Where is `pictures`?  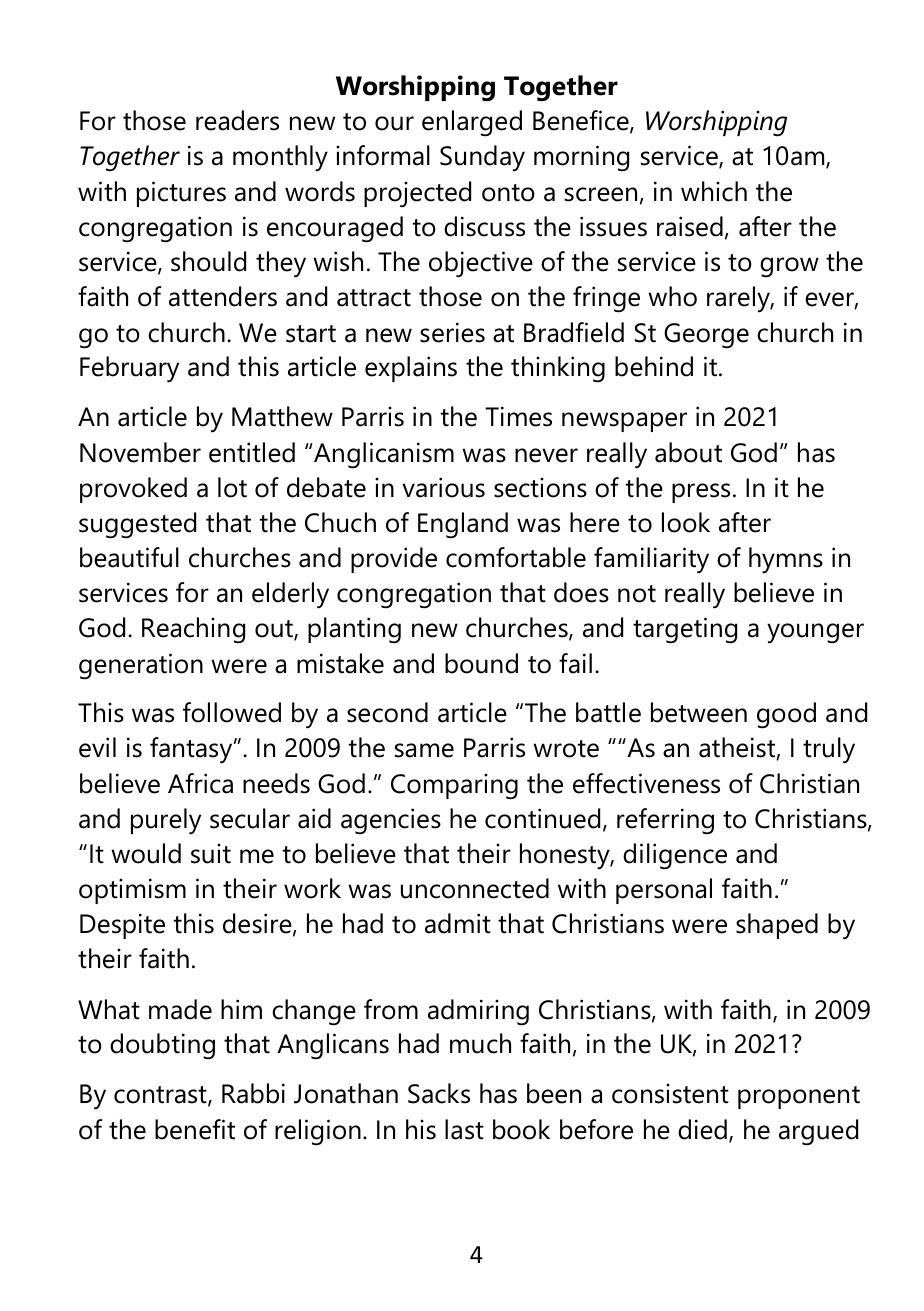 pictures is located at coordinates (181, 194).
